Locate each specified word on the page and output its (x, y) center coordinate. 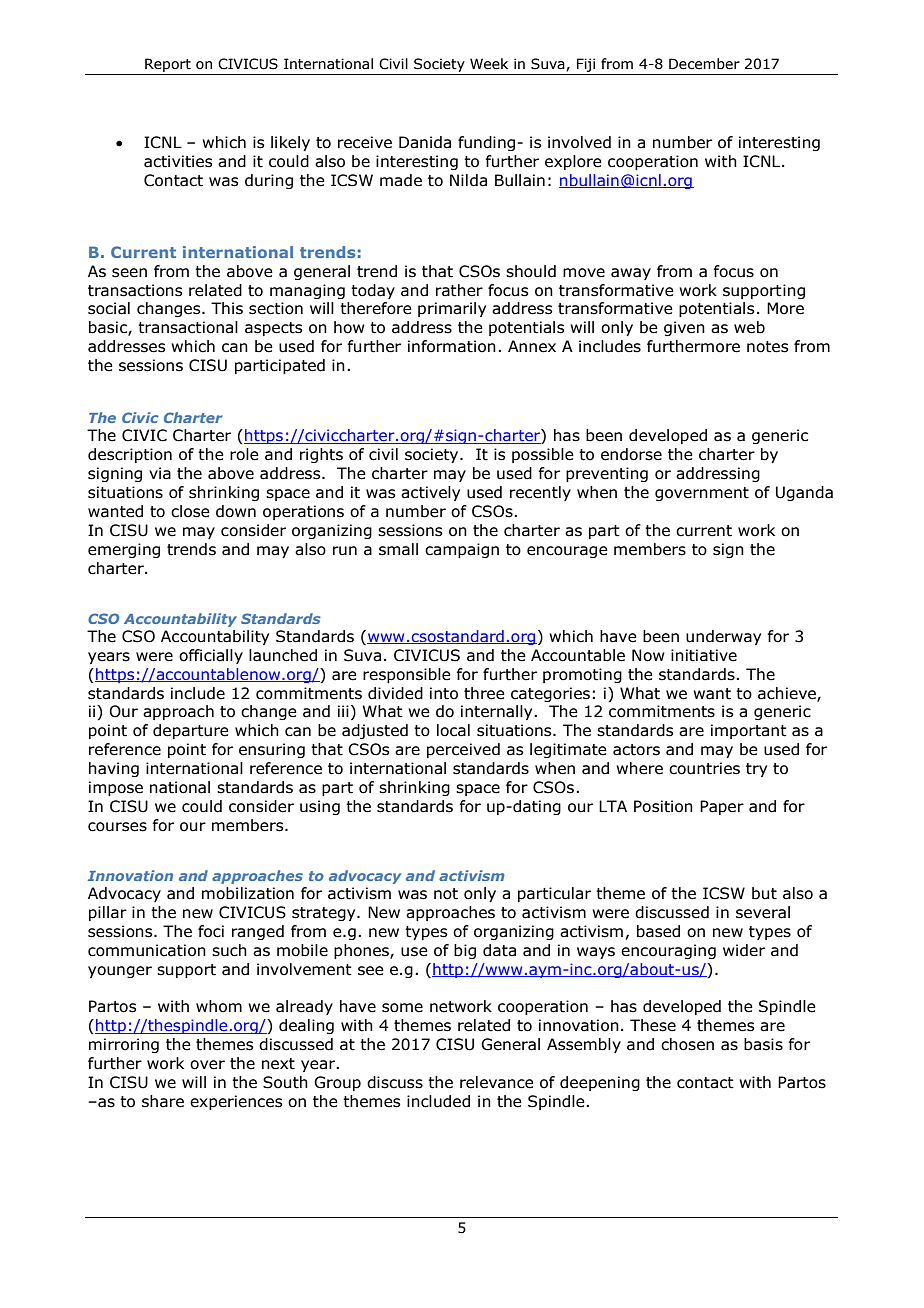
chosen (687, 1044)
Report (168, 65)
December (704, 64)
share (163, 1101)
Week (489, 64)
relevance (497, 1082)
